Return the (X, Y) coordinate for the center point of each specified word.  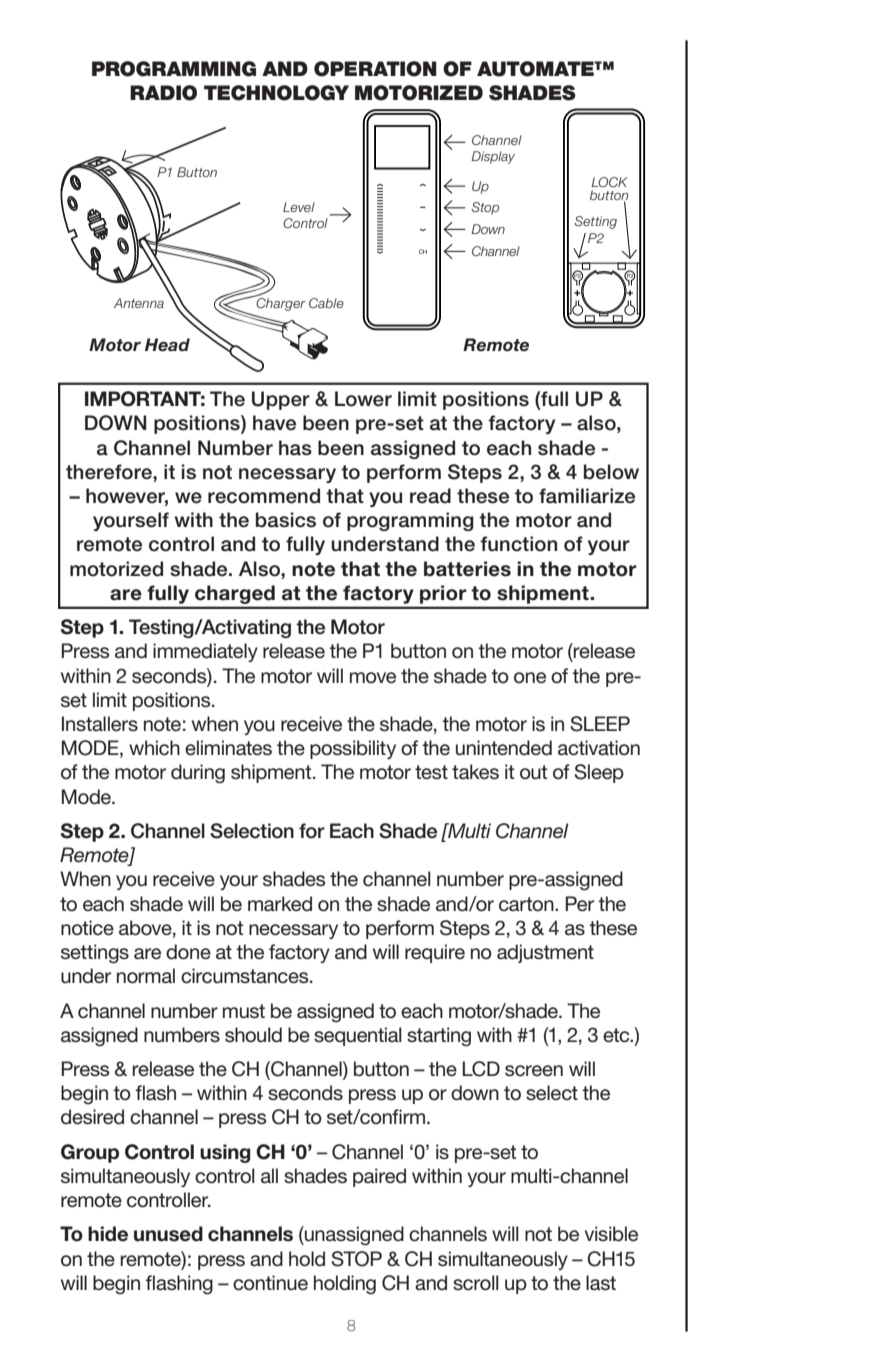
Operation (375, 69)
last (601, 1283)
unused (168, 1234)
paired (379, 1177)
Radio (163, 93)
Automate (536, 69)
